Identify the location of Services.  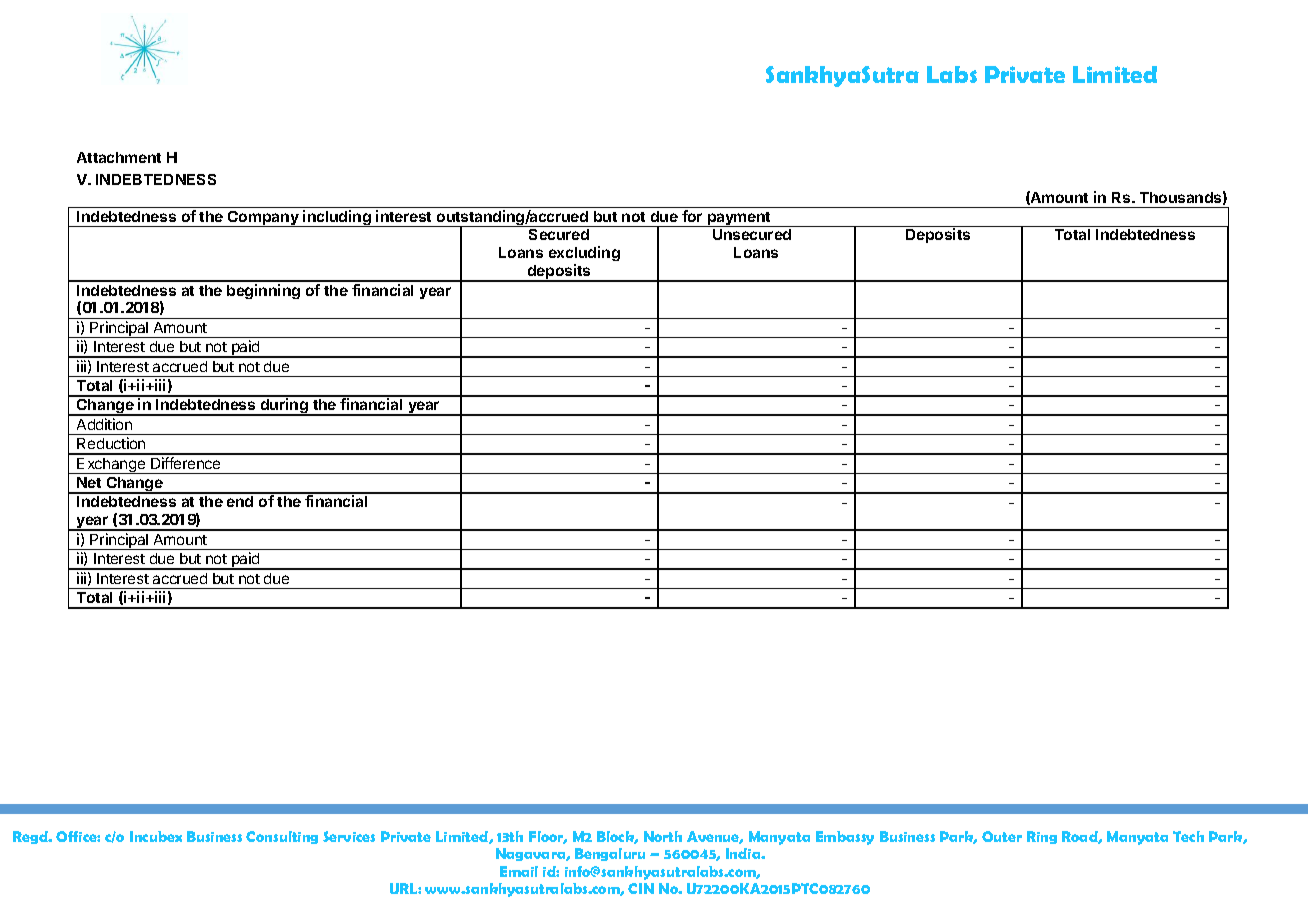
(349, 836).
